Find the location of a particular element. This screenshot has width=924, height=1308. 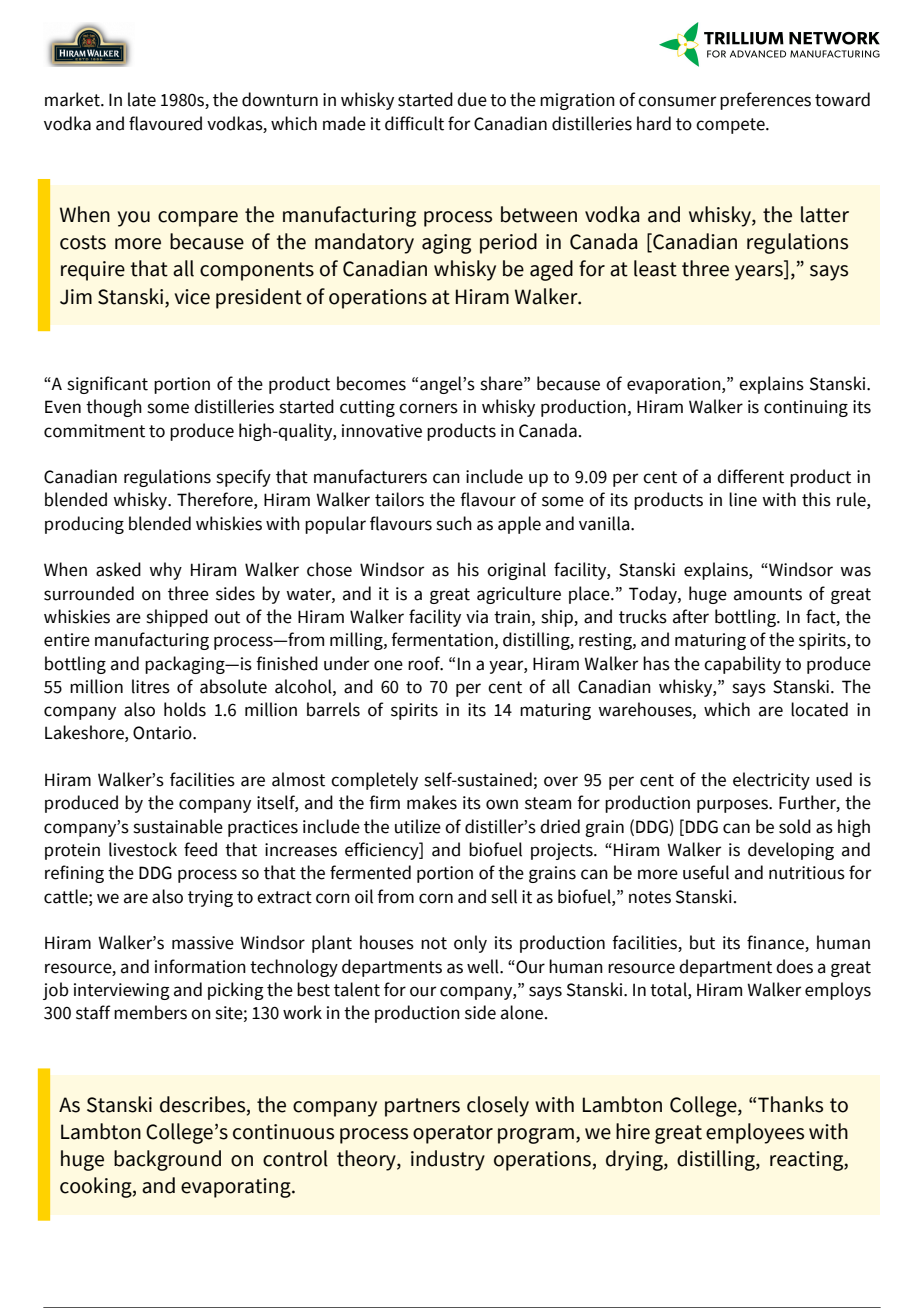

late is located at coordinates (142, 99).
